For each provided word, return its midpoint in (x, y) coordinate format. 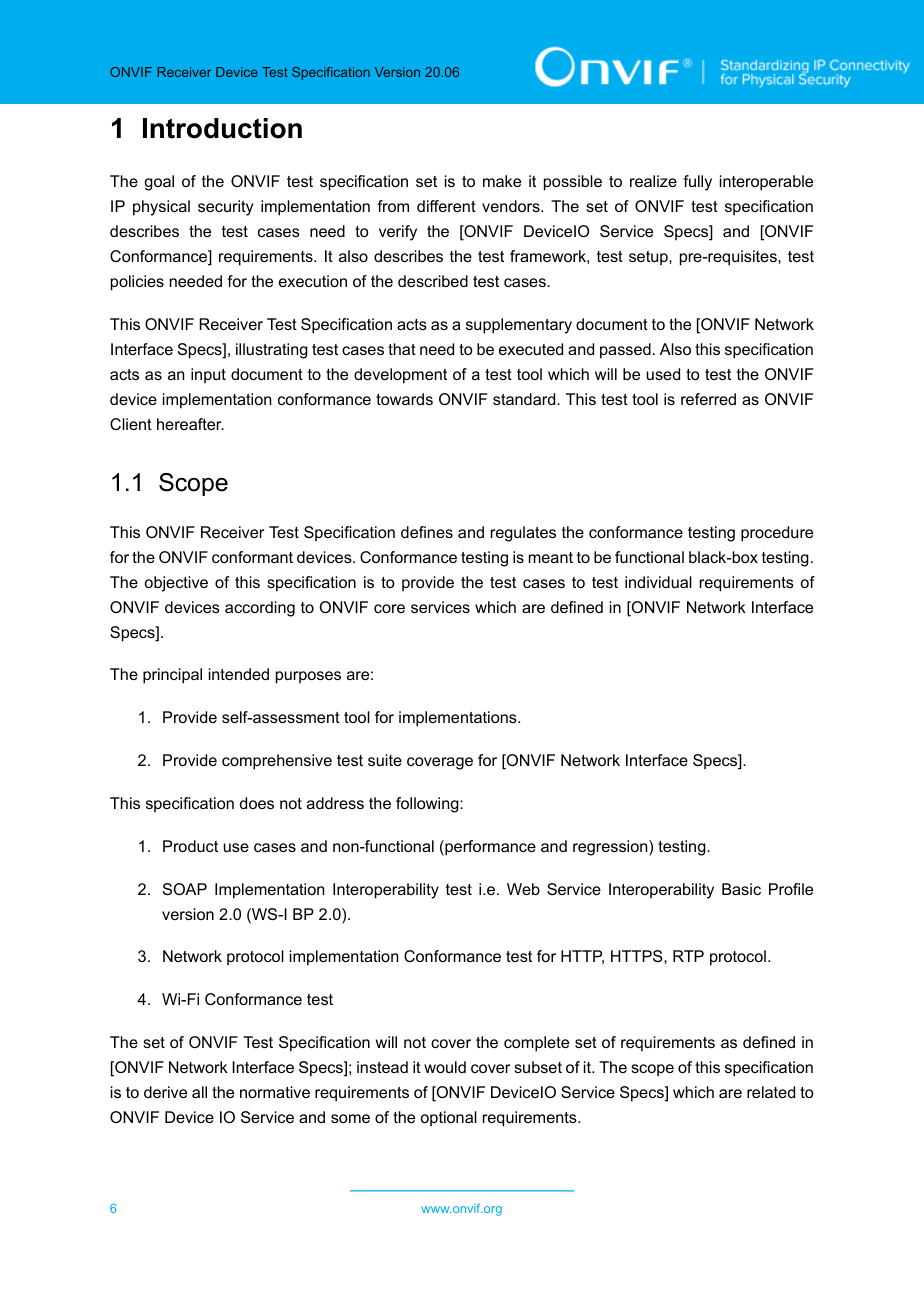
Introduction (222, 128)
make (502, 181)
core (389, 608)
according (260, 609)
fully (697, 183)
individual (658, 582)
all (199, 1092)
